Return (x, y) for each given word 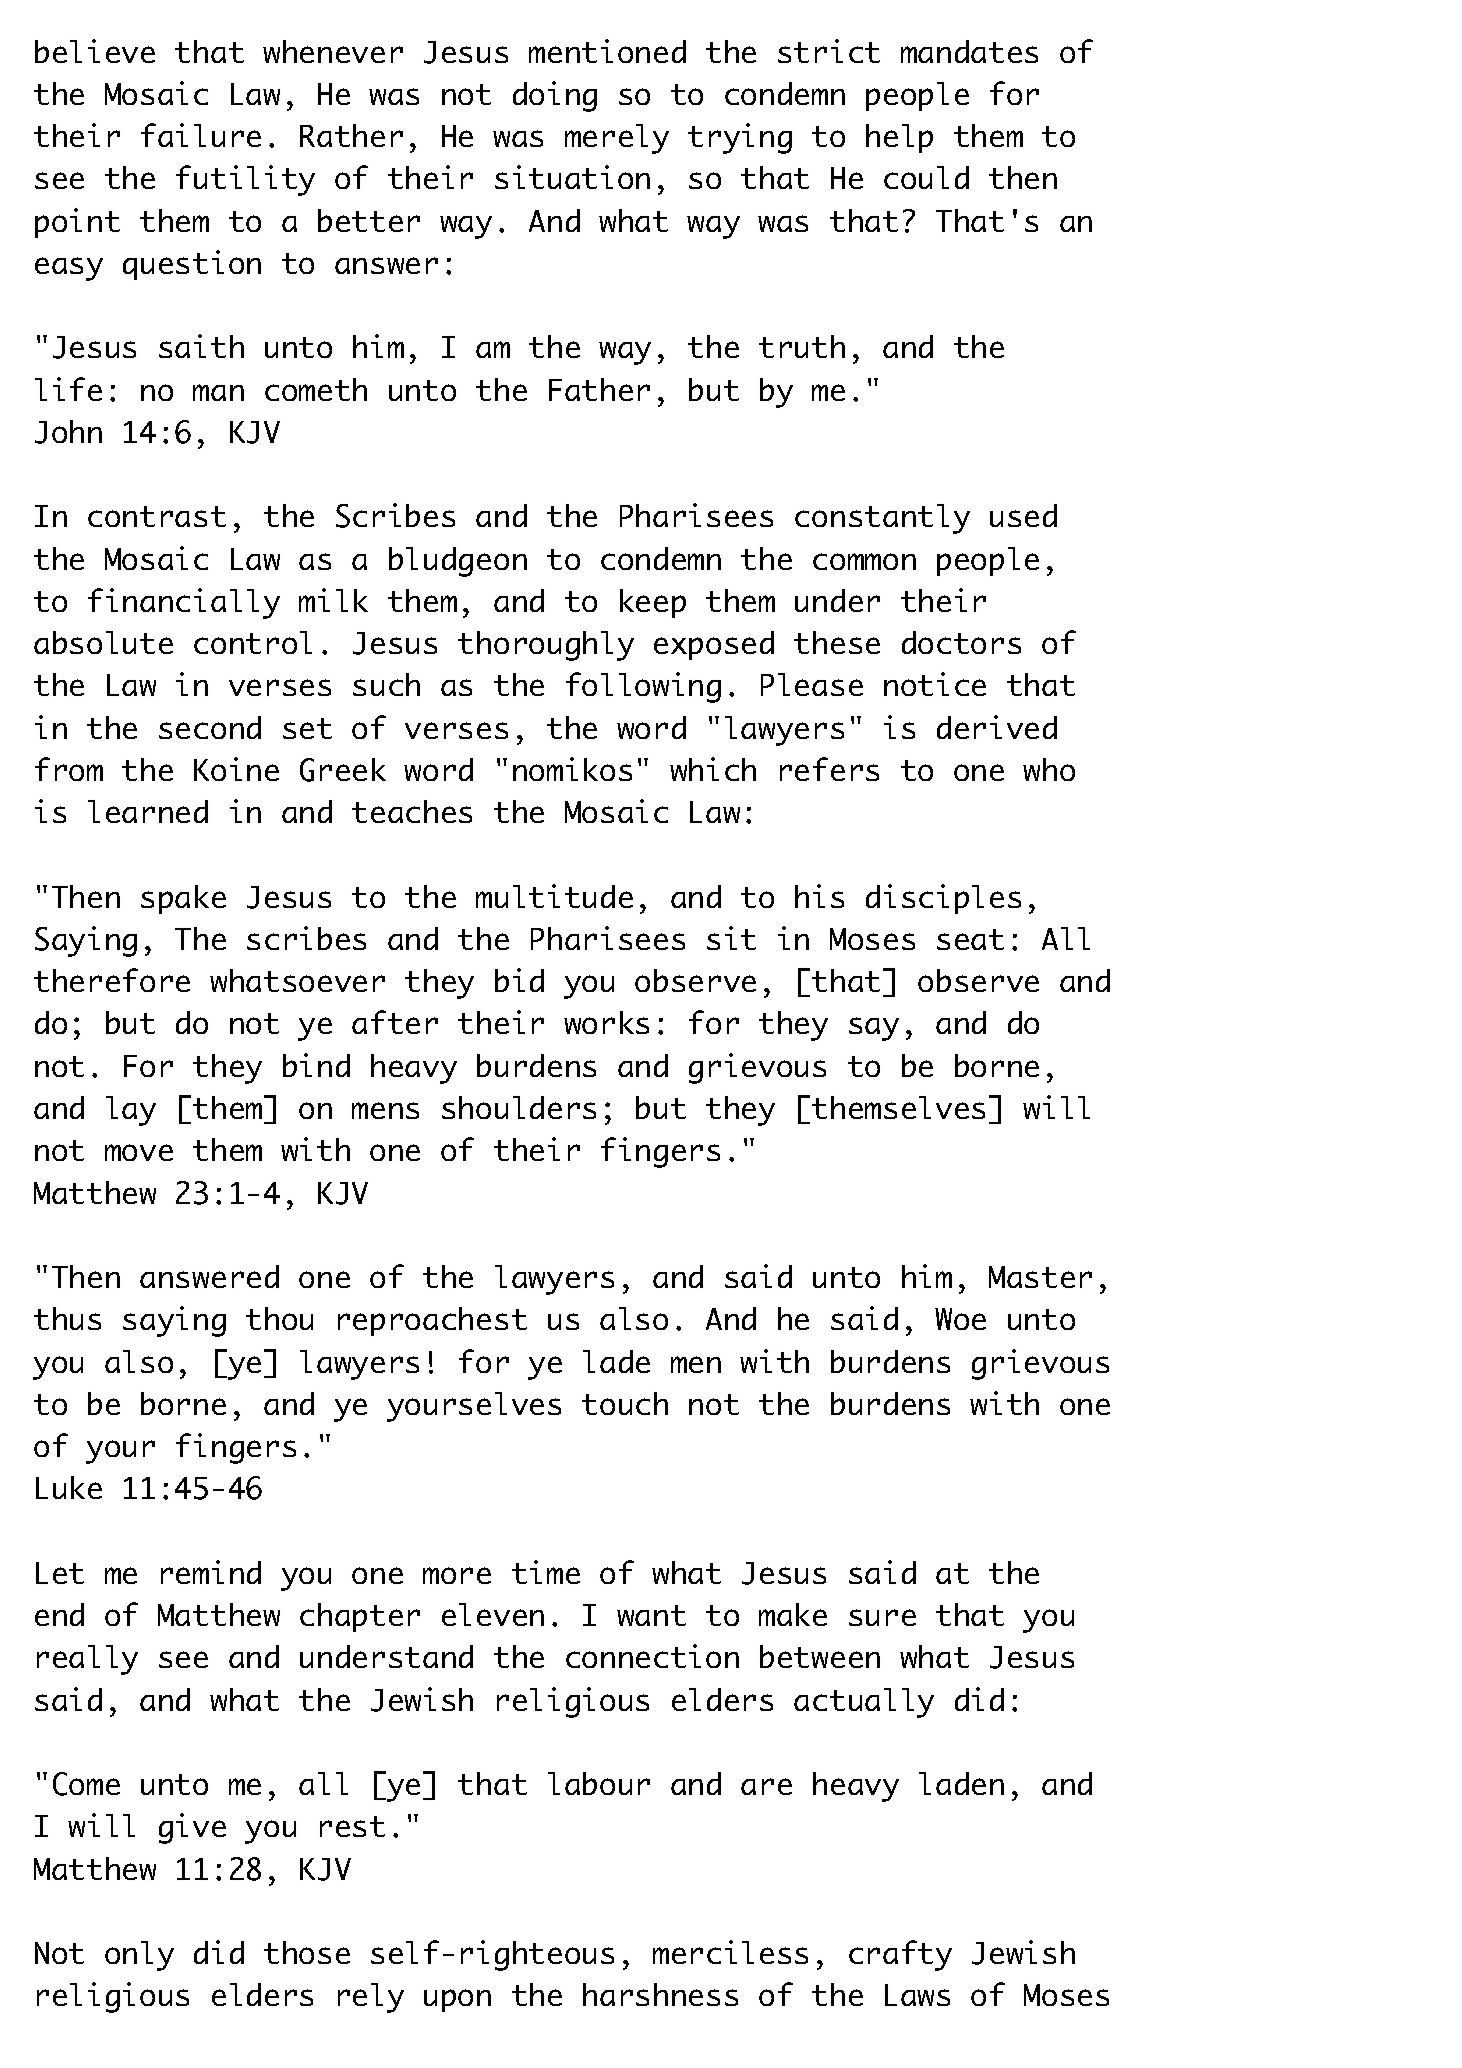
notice (935, 684)
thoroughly (546, 646)
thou (279, 1318)
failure (201, 135)
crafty (900, 1955)
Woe (960, 1319)
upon (457, 2000)
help (899, 138)
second (210, 727)
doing (555, 96)
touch (625, 1403)
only (139, 1956)
